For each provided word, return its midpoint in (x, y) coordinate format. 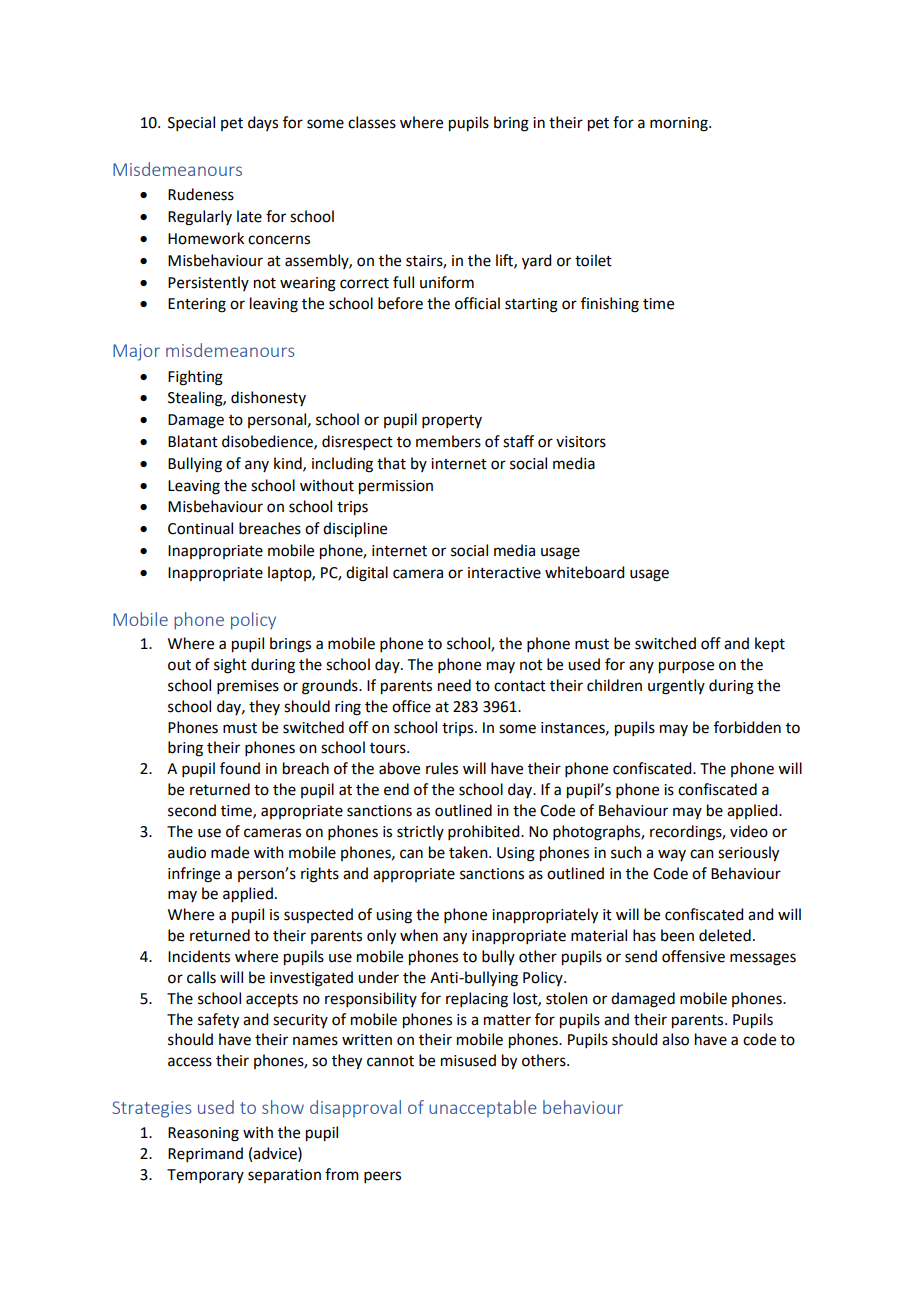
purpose (686, 667)
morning (680, 124)
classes (372, 122)
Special (191, 123)
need (454, 685)
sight (230, 666)
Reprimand (205, 1154)
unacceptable (483, 1108)
